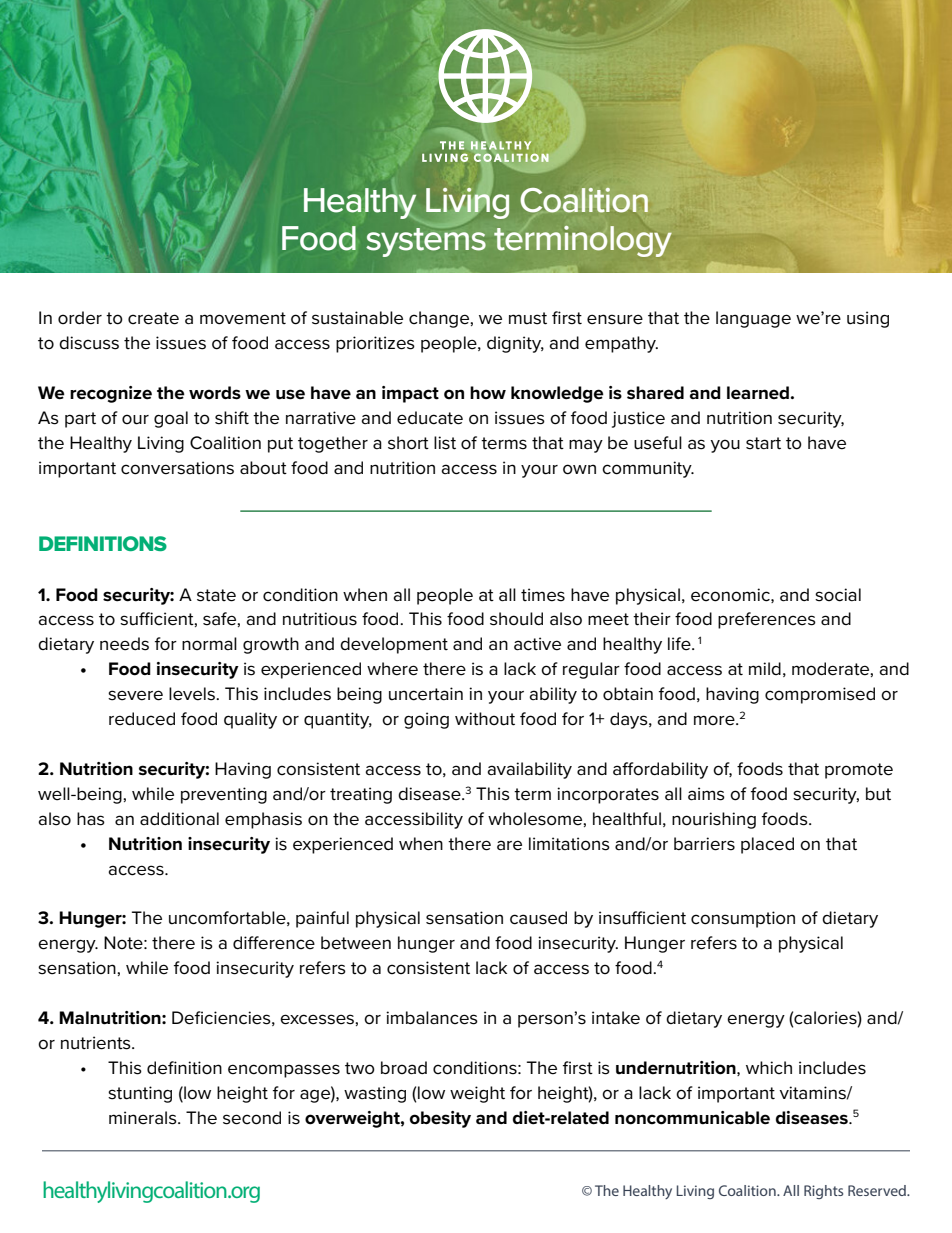 The width and height of the image is (952, 1233). What do you see at coordinates (838, 595) in the image?
I see `social` at bounding box center [838, 595].
